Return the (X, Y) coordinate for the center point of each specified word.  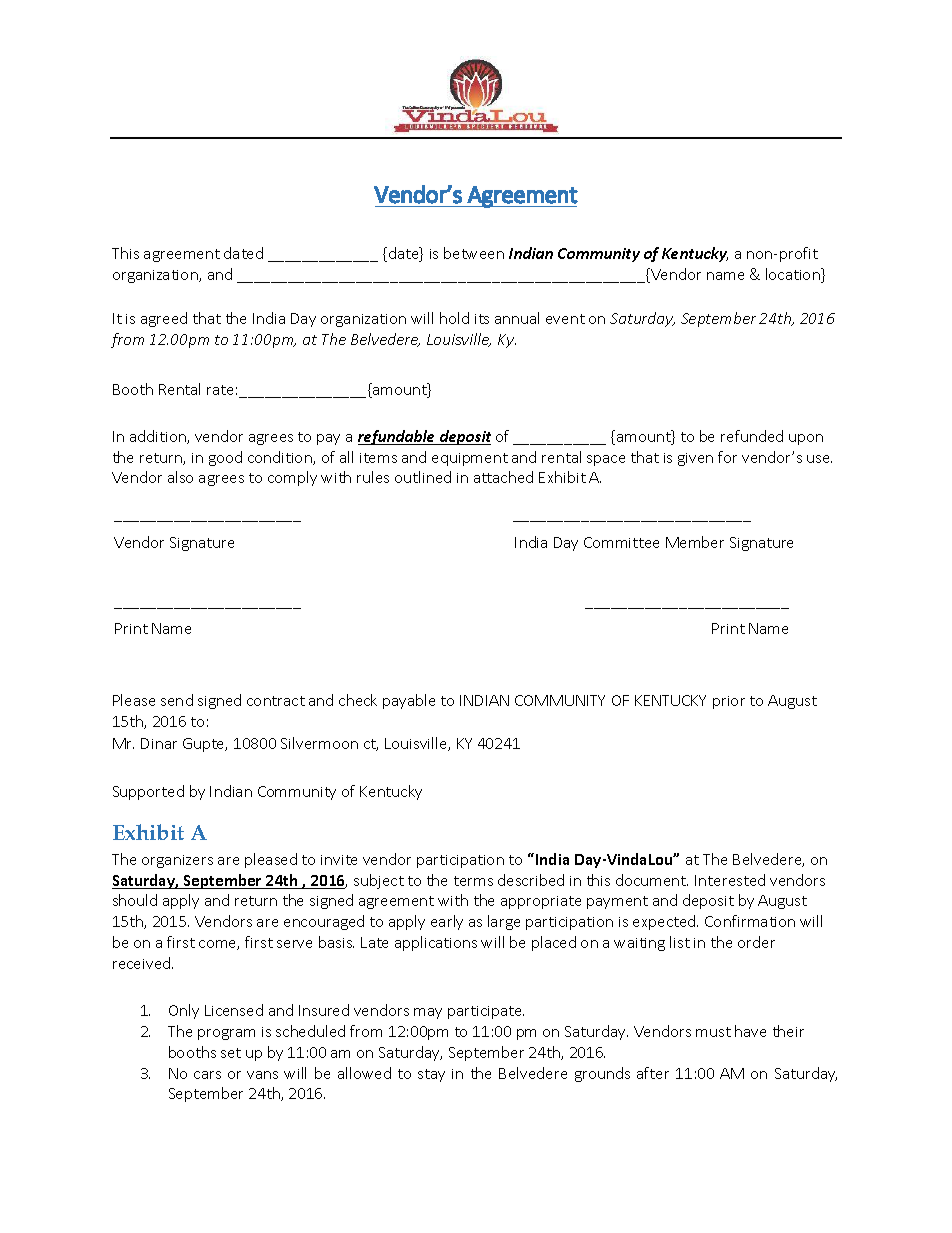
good (225, 458)
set (231, 1053)
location (794, 275)
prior (729, 702)
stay (431, 1075)
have (750, 1031)
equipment (470, 459)
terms (473, 881)
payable (409, 701)
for (727, 457)
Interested (730, 880)
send (177, 700)
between (474, 253)
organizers (177, 861)
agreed (164, 319)
